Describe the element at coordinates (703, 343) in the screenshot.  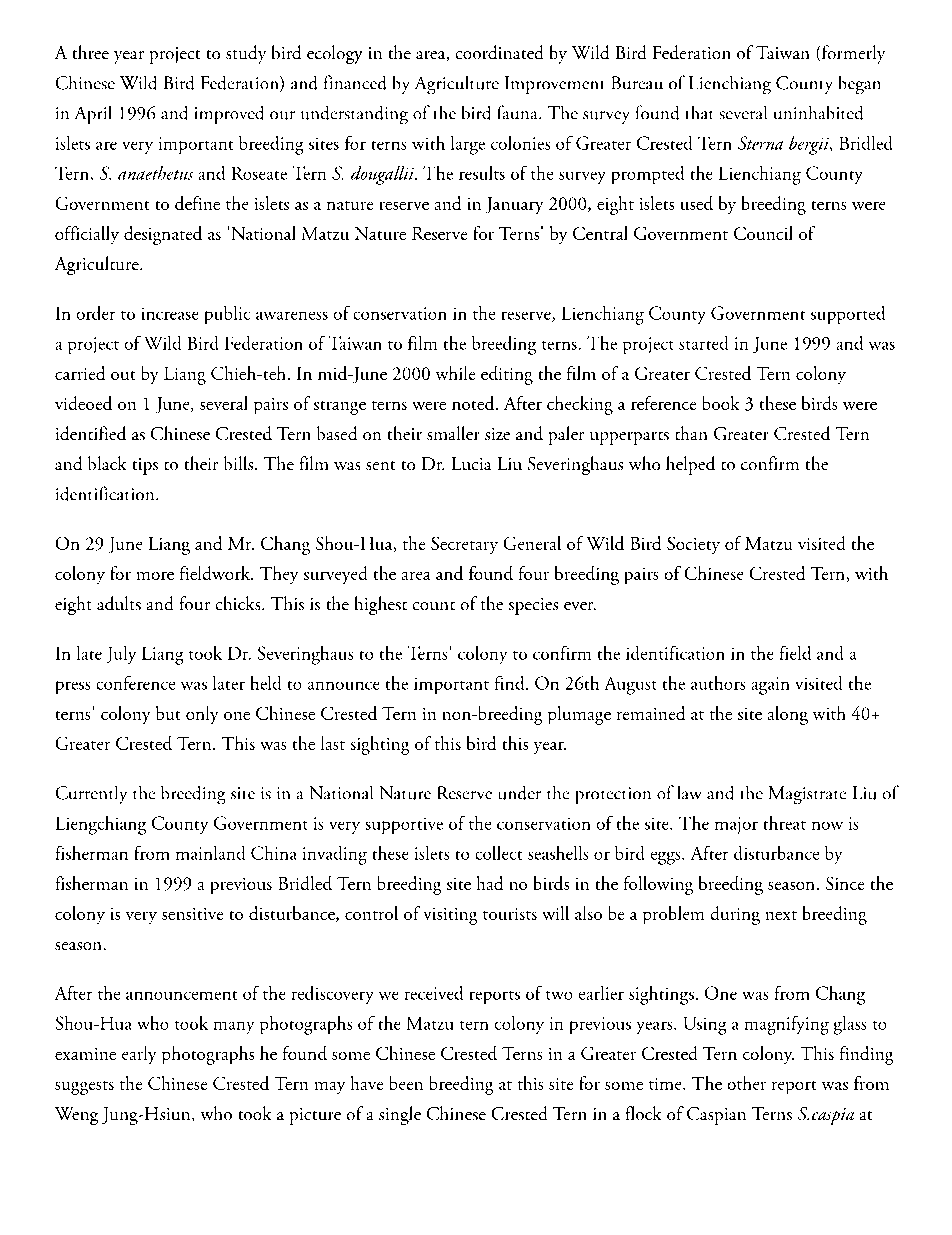
I see `started` at that location.
